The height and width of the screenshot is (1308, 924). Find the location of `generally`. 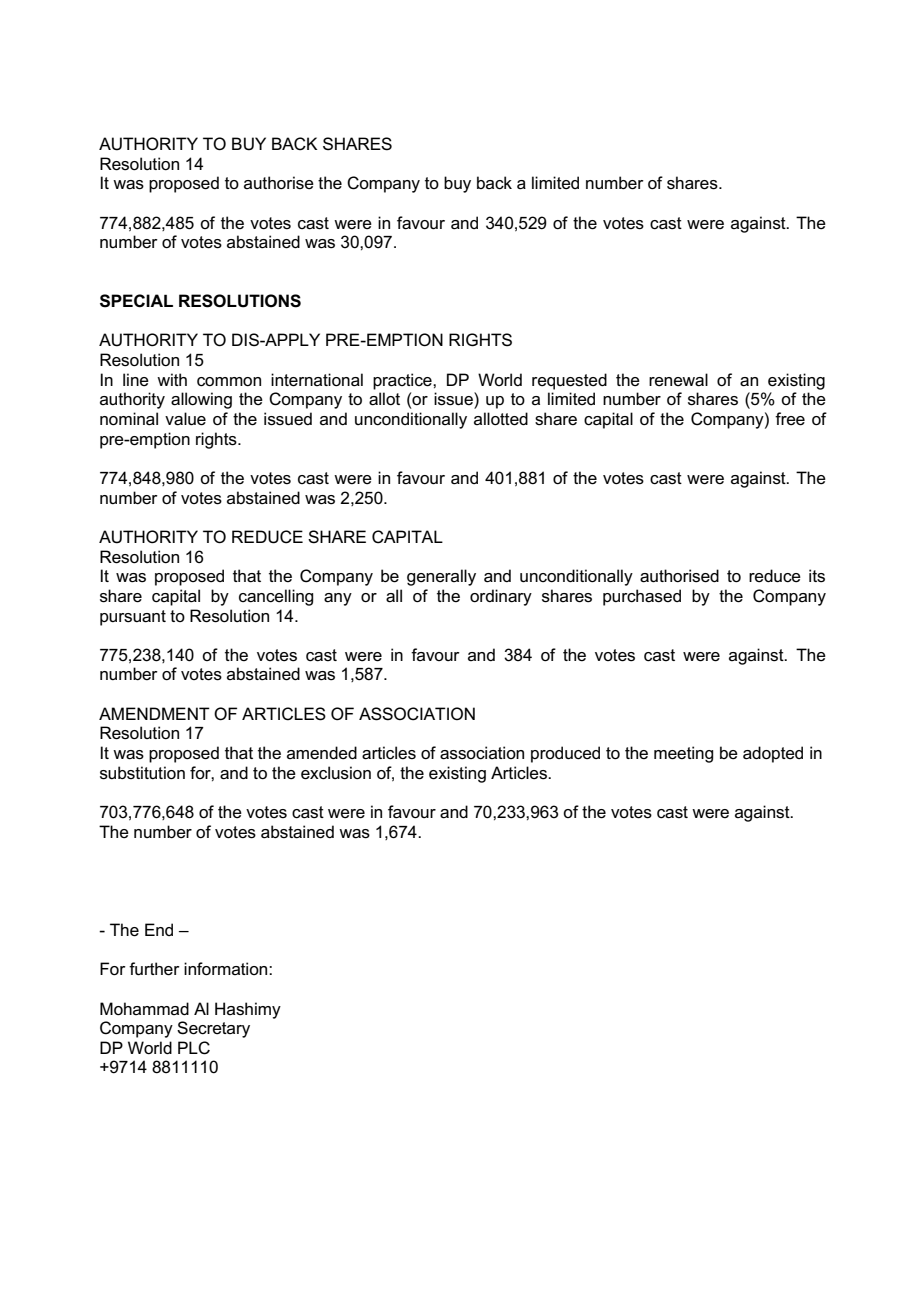

generally is located at coordinates (441, 577).
